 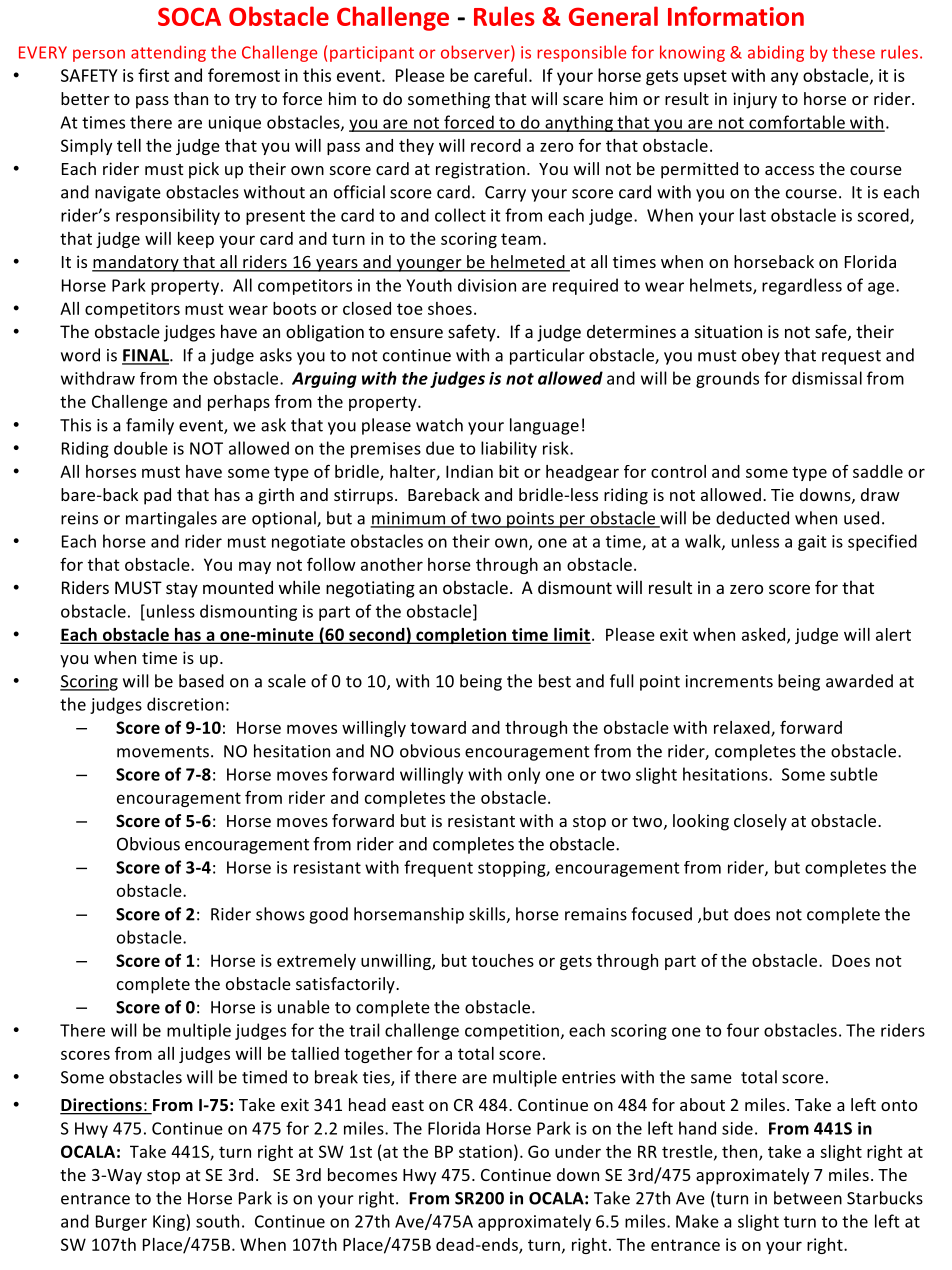 I want to click on between, so click(x=808, y=1198).
